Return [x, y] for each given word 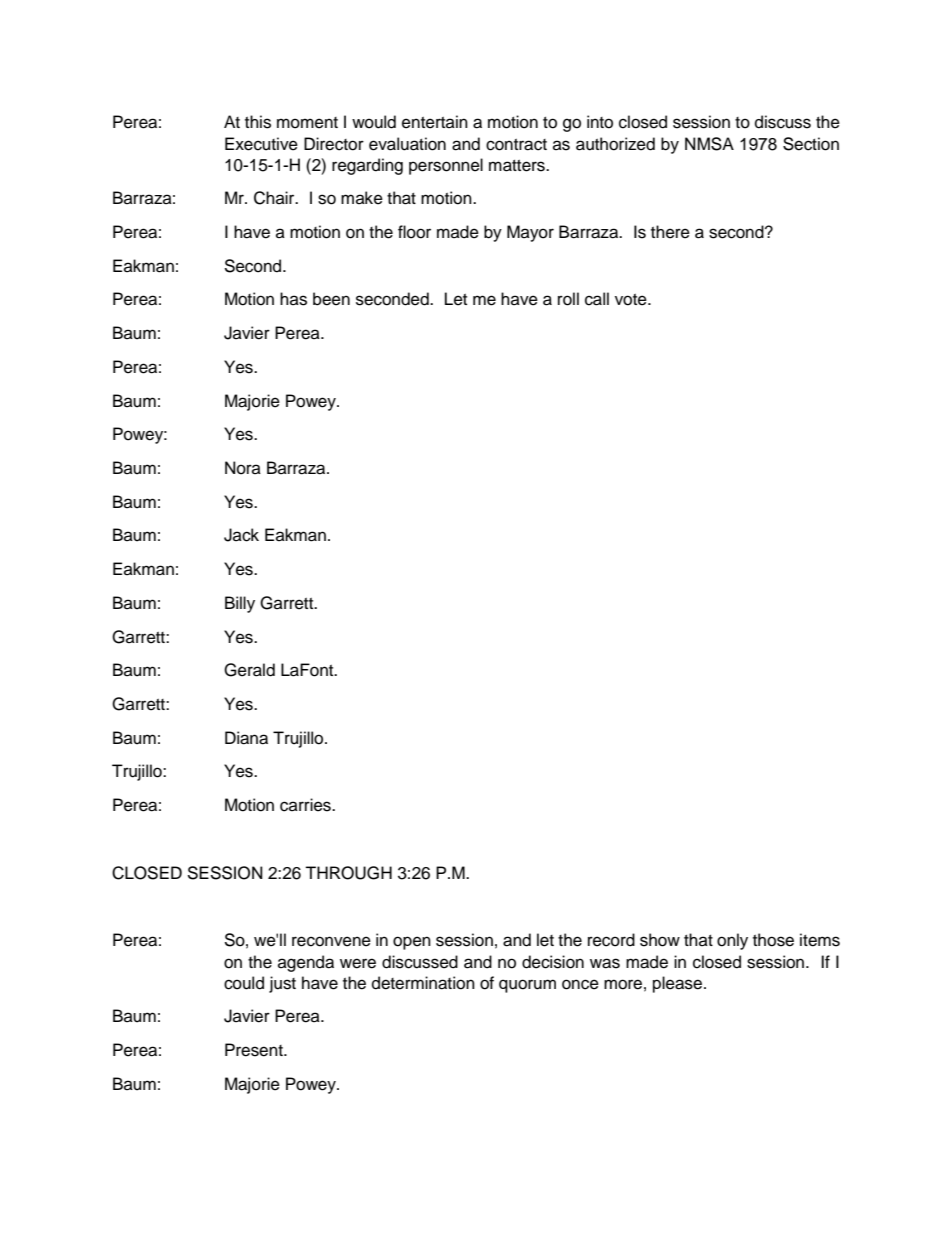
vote [632, 300]
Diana [246, 738]
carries [306, 805]
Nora [243, 468]
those [773, 940]
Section [811, 144]
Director [334, 144]
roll [568, 299]
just [282, 984]
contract [516, 145]
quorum [527, 986]
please [679, 984]
